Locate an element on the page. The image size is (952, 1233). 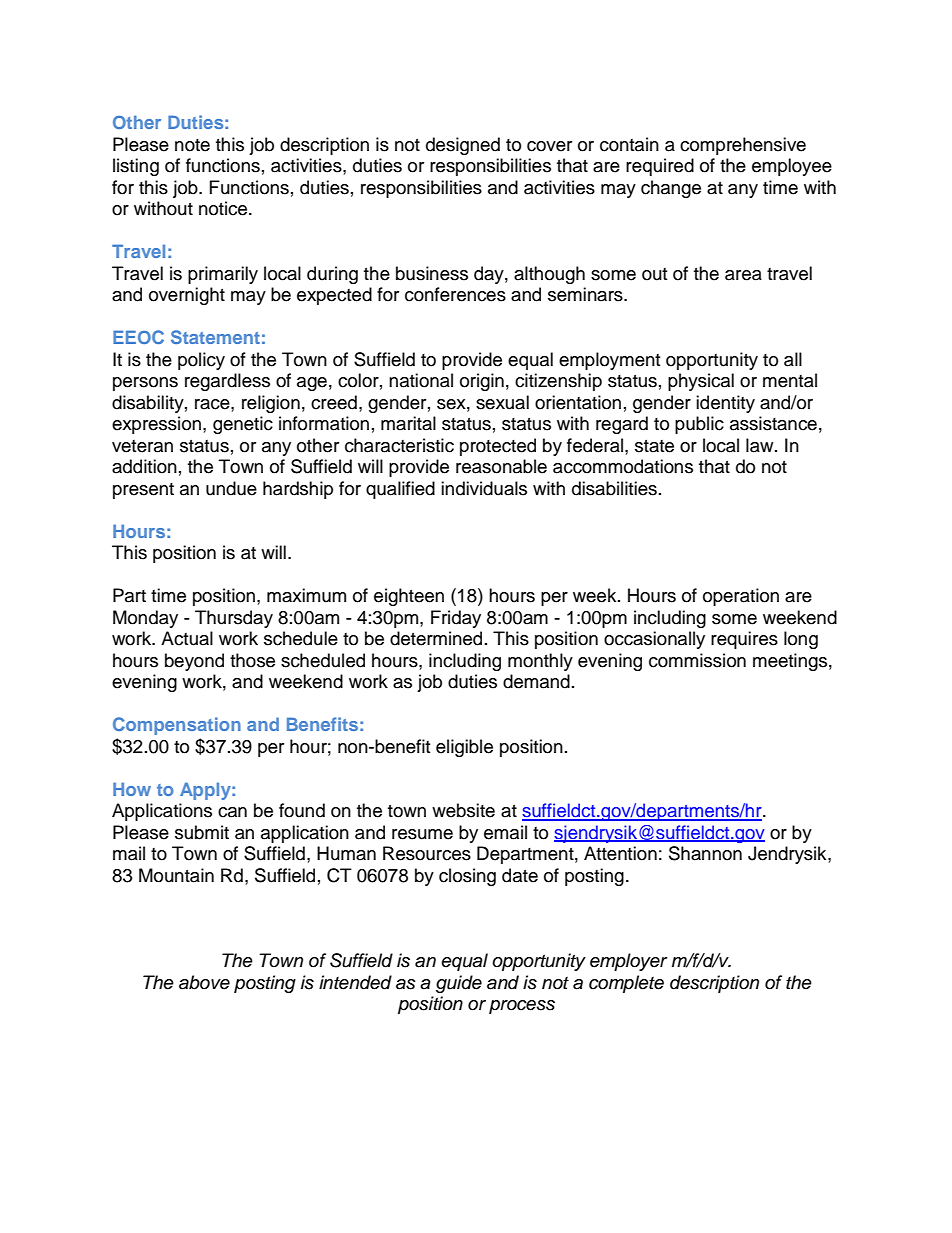
above is located at coordinates (204, 982).
